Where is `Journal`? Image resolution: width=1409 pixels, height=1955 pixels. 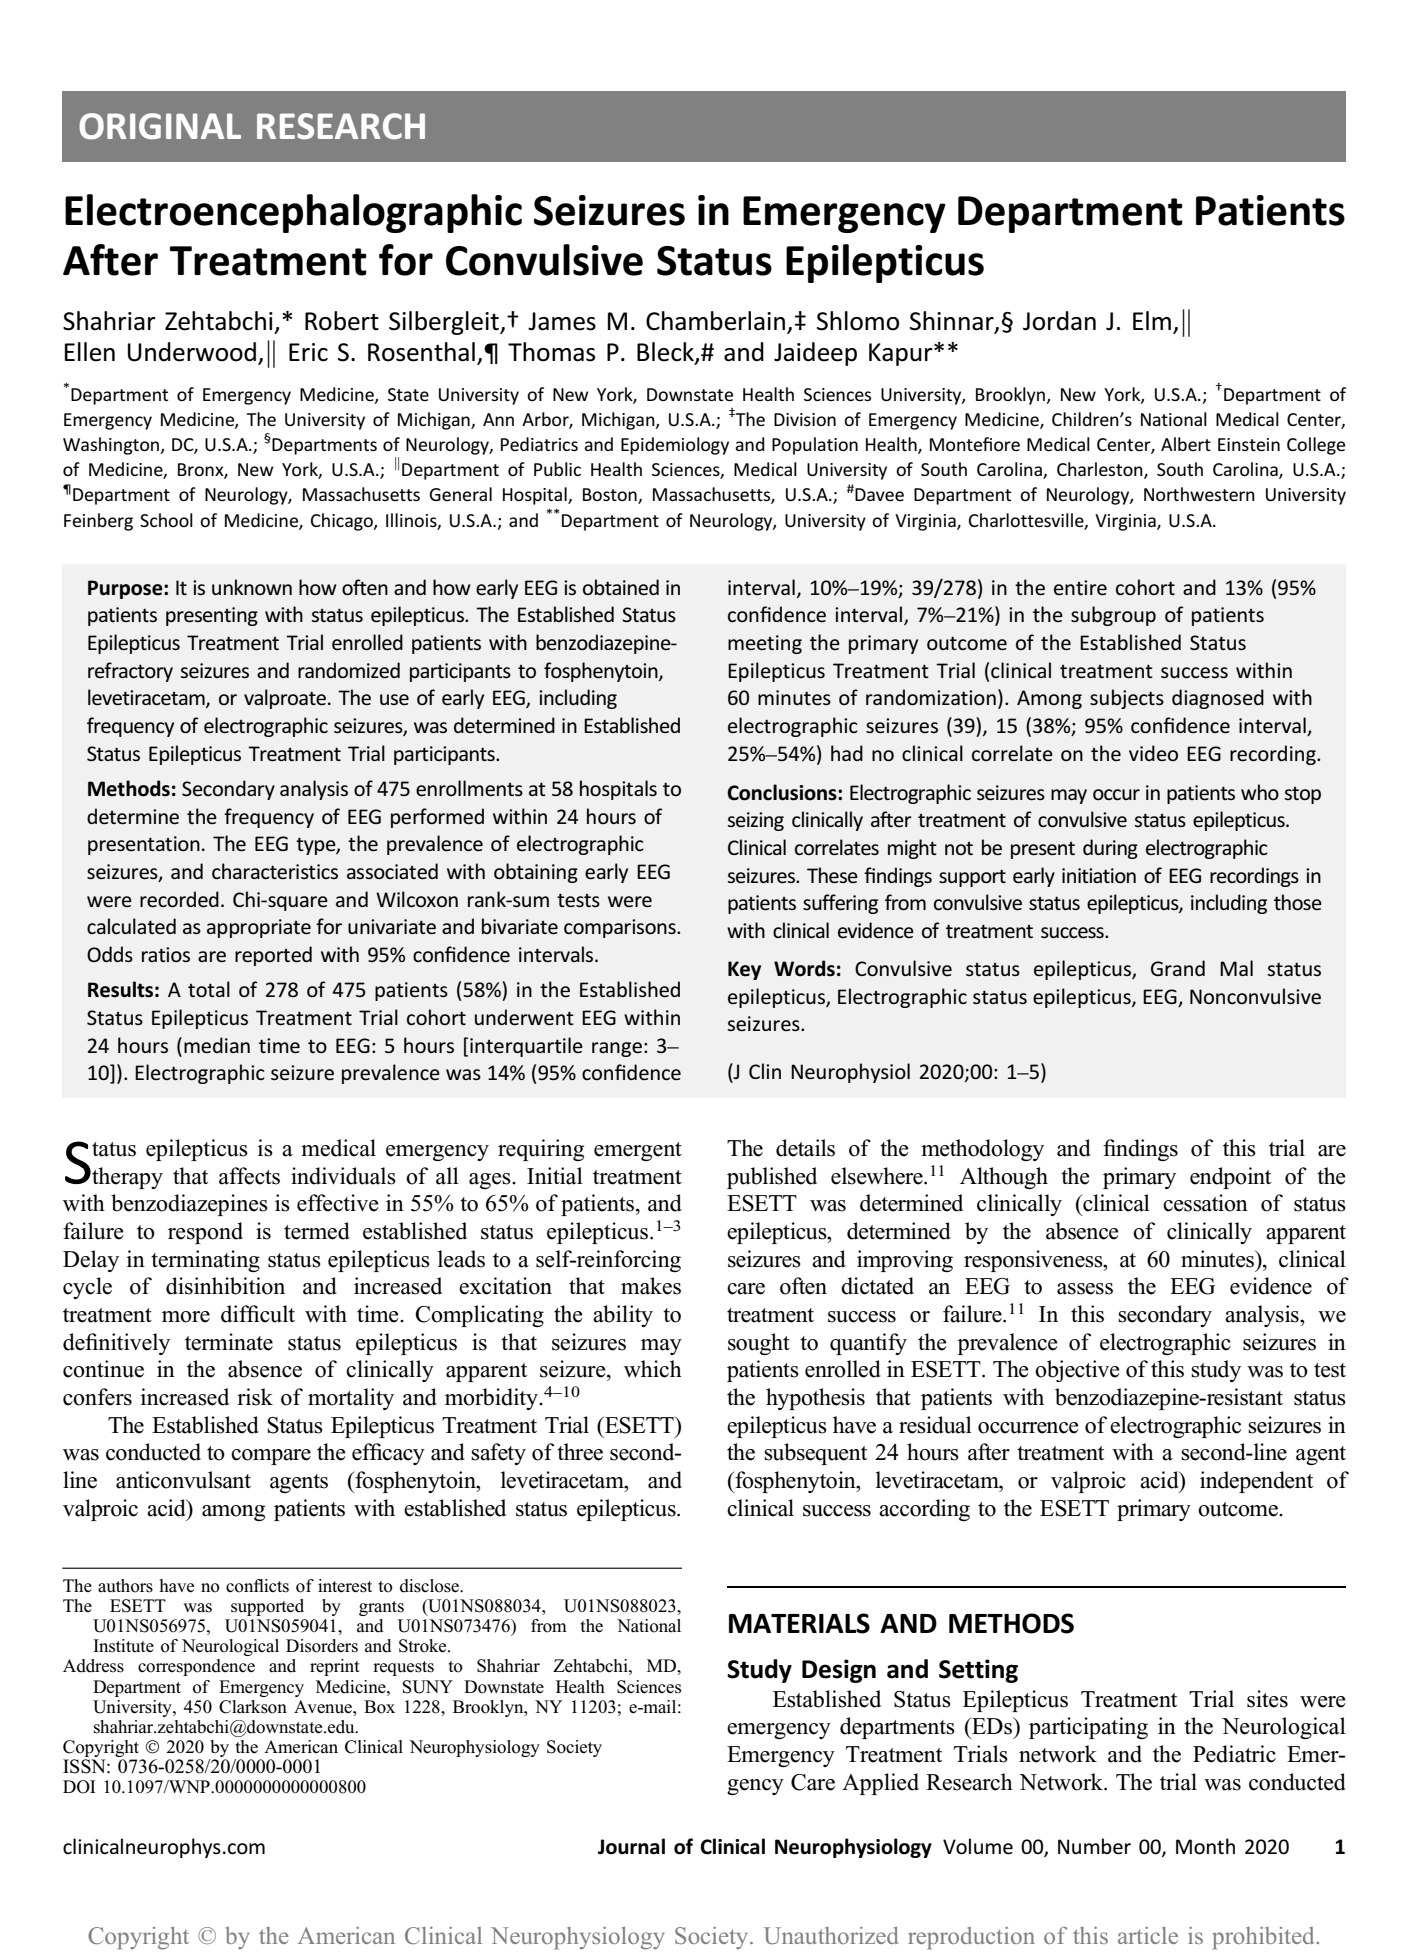 Journal is located at coordinates (631, 1846).
